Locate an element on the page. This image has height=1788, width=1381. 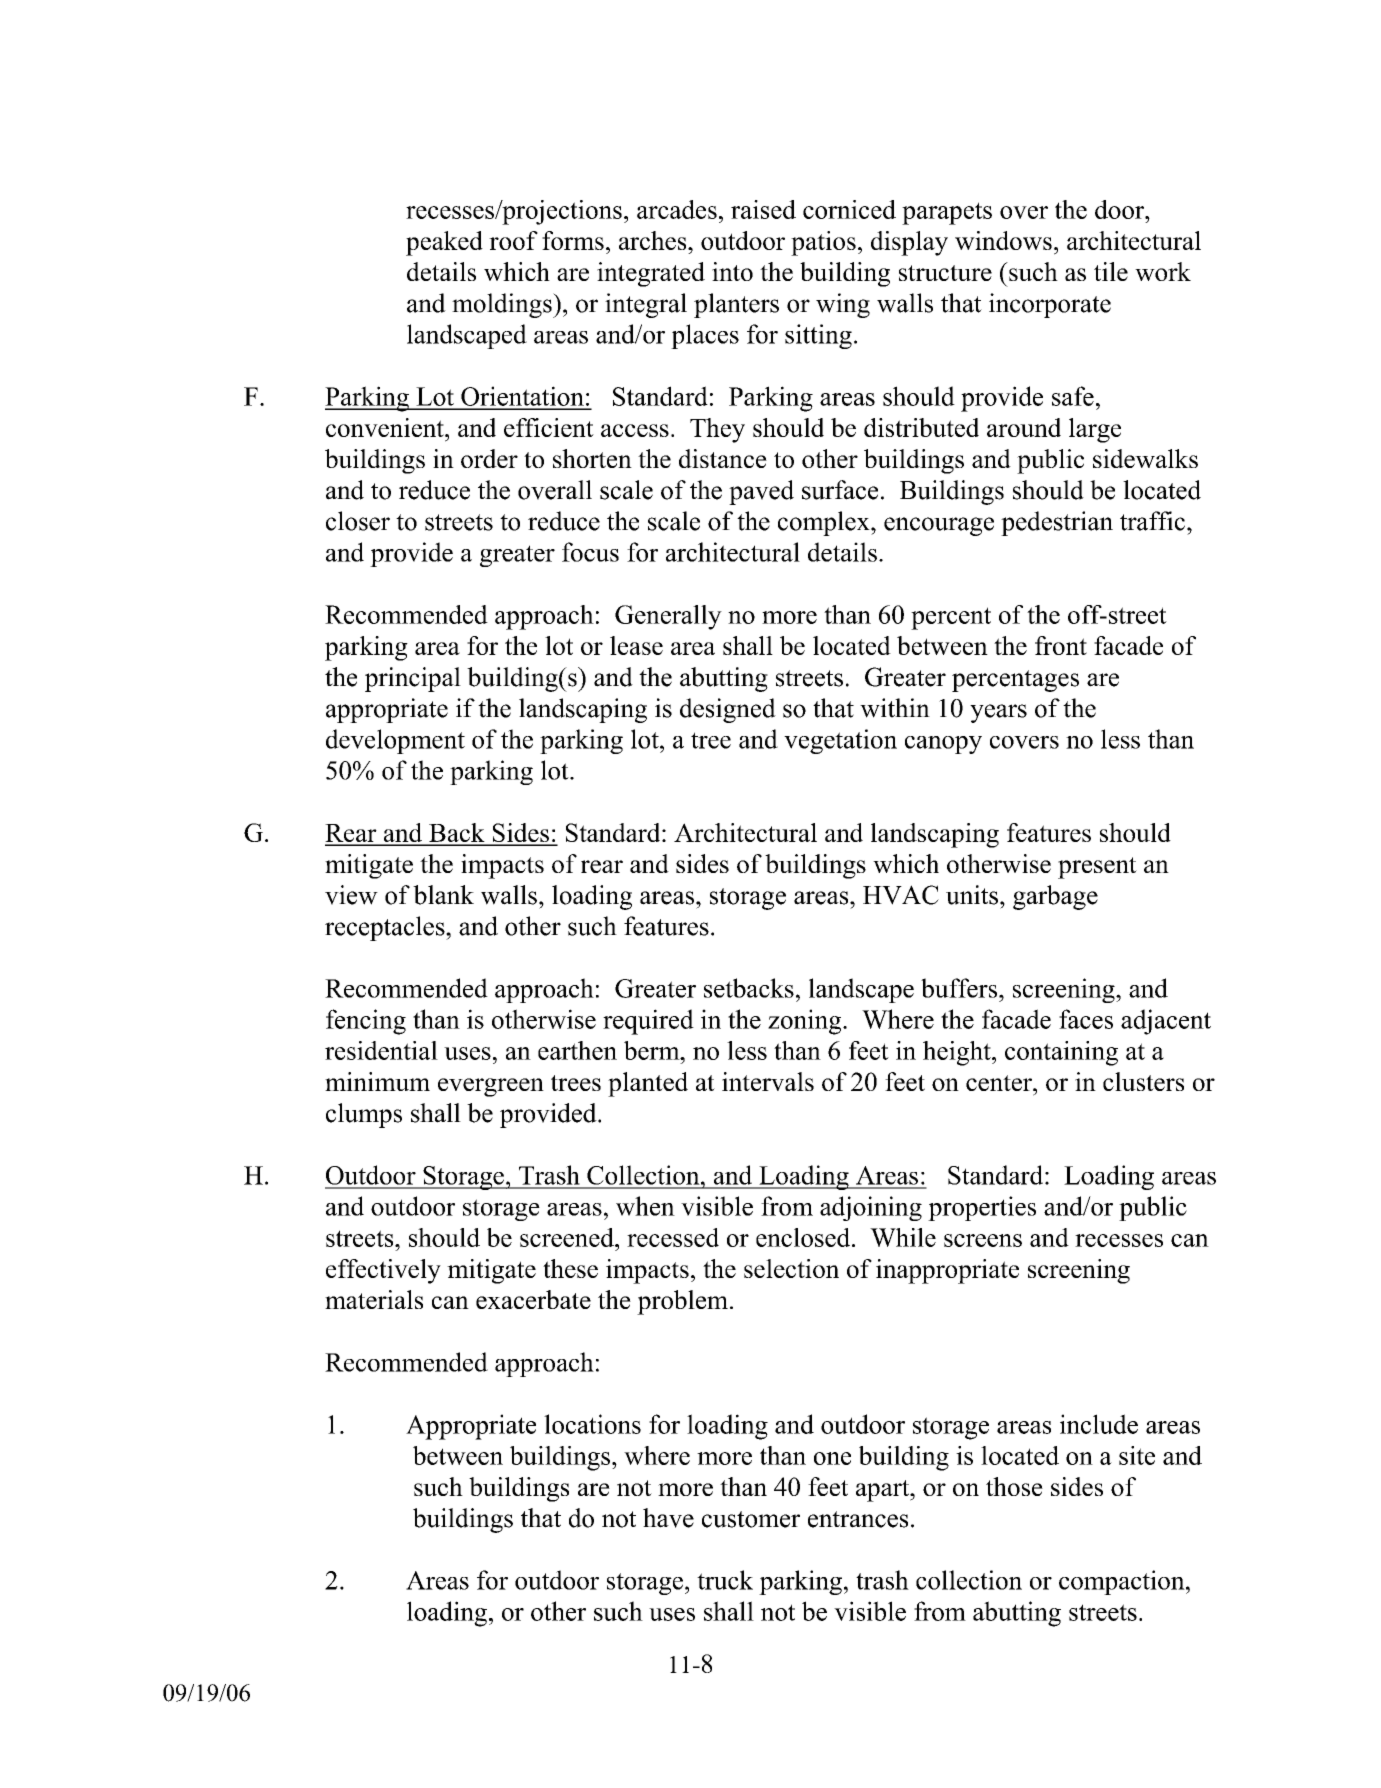
peaked is located at coordinates (444, 243).
